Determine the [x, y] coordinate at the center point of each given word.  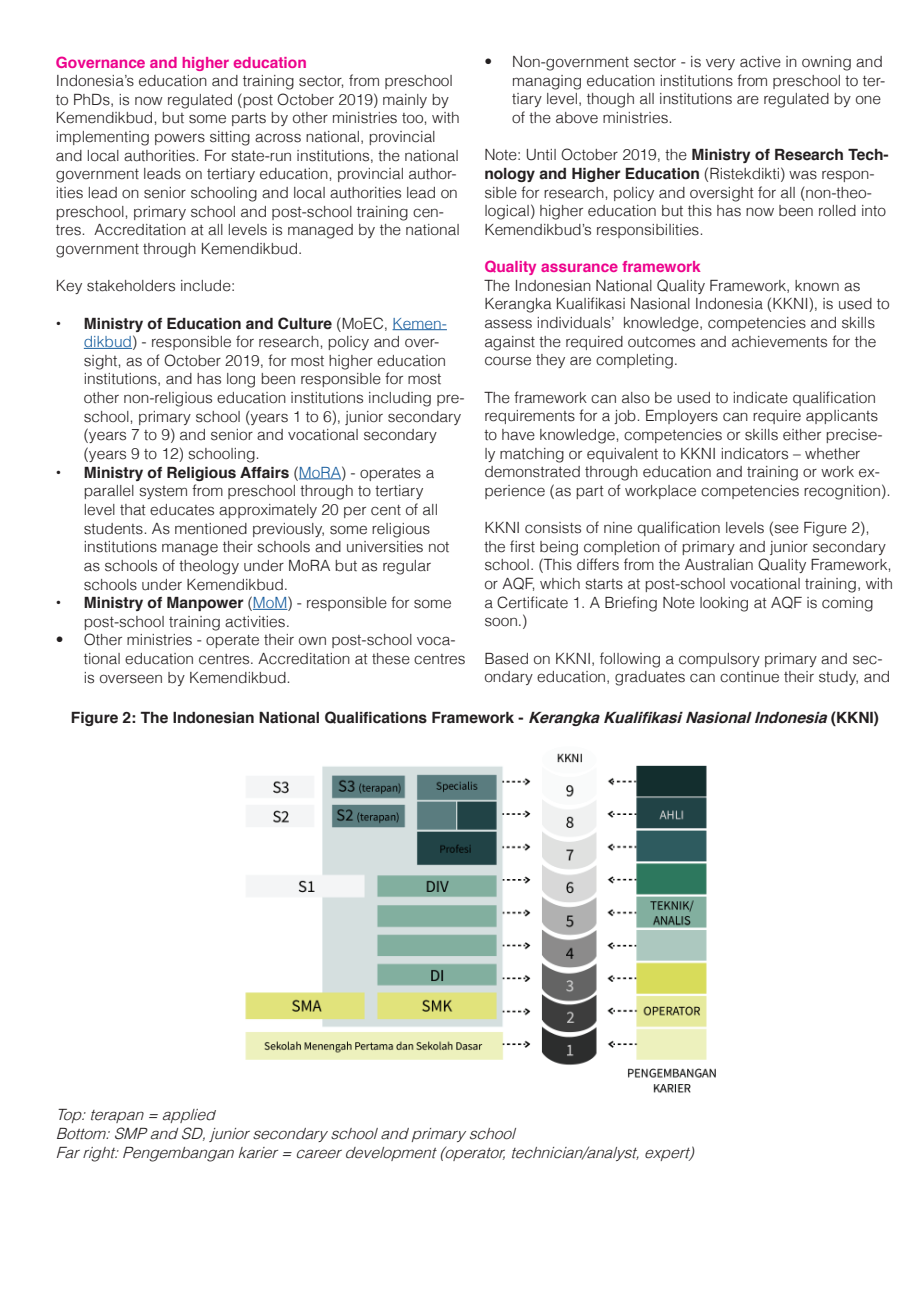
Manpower [205, 604]
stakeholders [131, 286]
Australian [719, 565]
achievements [779, 342]
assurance [579, 267]
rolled [837, 211]
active [760, 62]
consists [553, 528]
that [133, 510]
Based [506, 659]
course [508, 361]
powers [180, 139]
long [241, 380]
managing [547, 82]
